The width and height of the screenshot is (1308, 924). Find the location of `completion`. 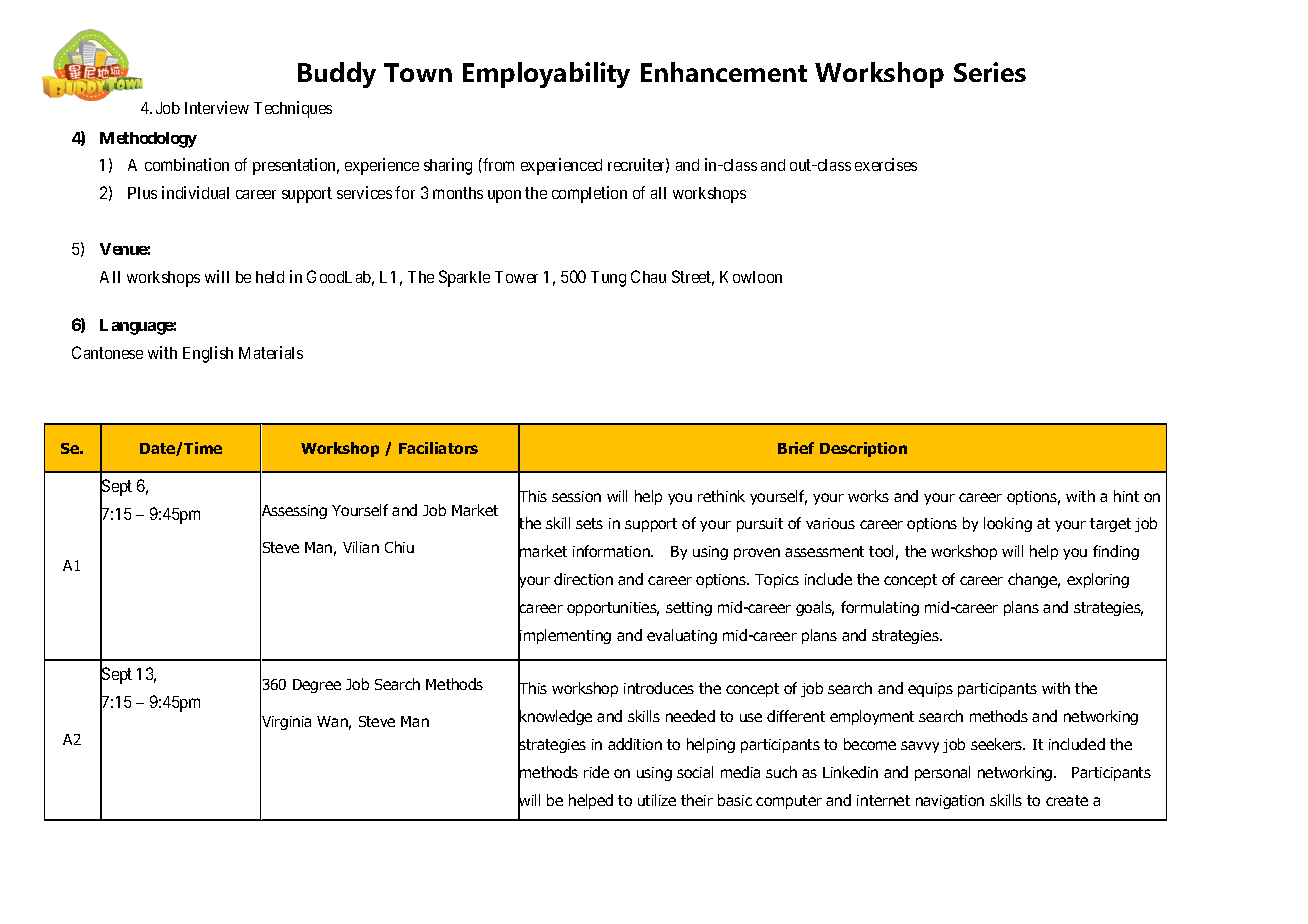

completion is located at coordinates (589, 194).
